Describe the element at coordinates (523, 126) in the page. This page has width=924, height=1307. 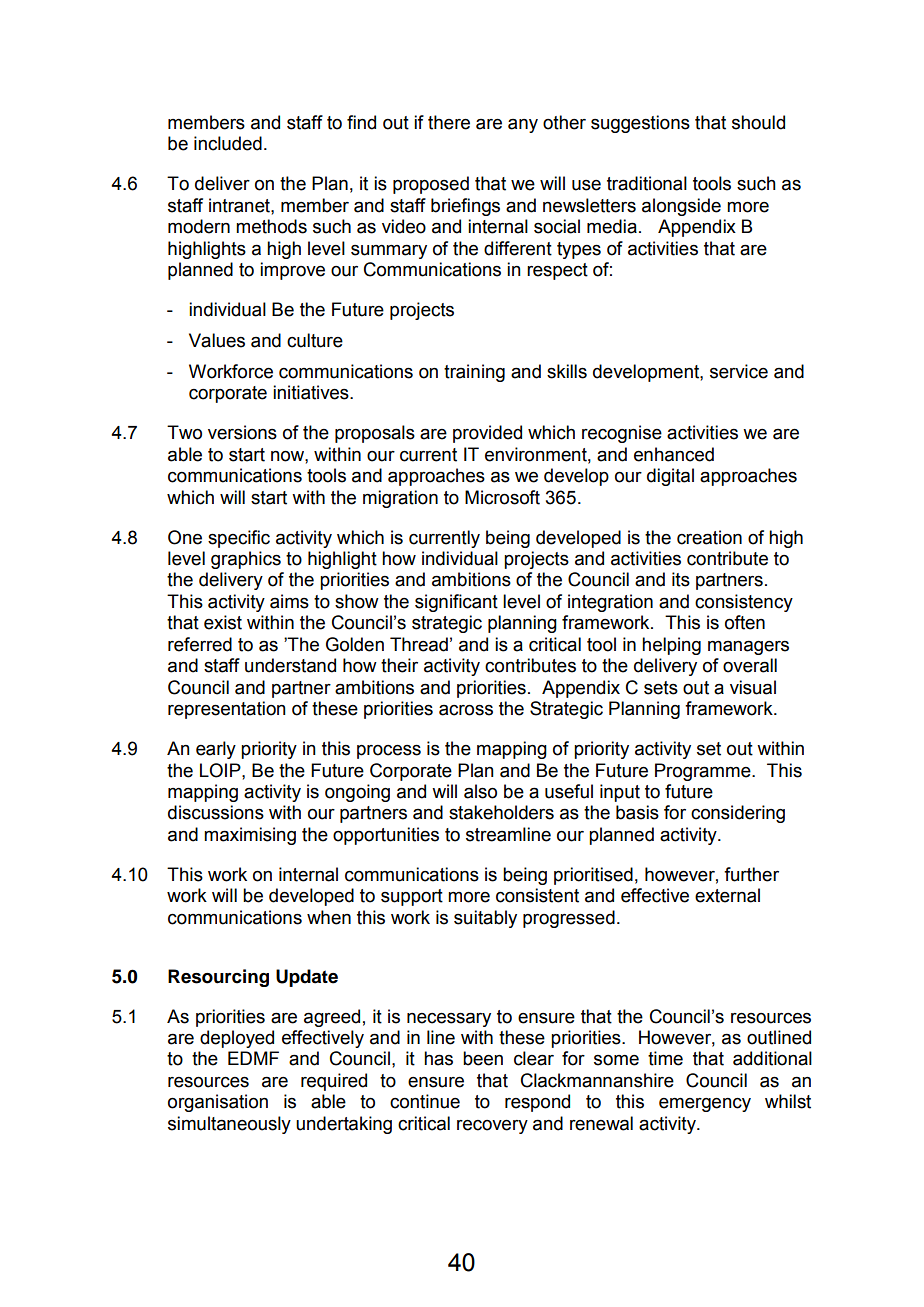
I see `any` at that location.
